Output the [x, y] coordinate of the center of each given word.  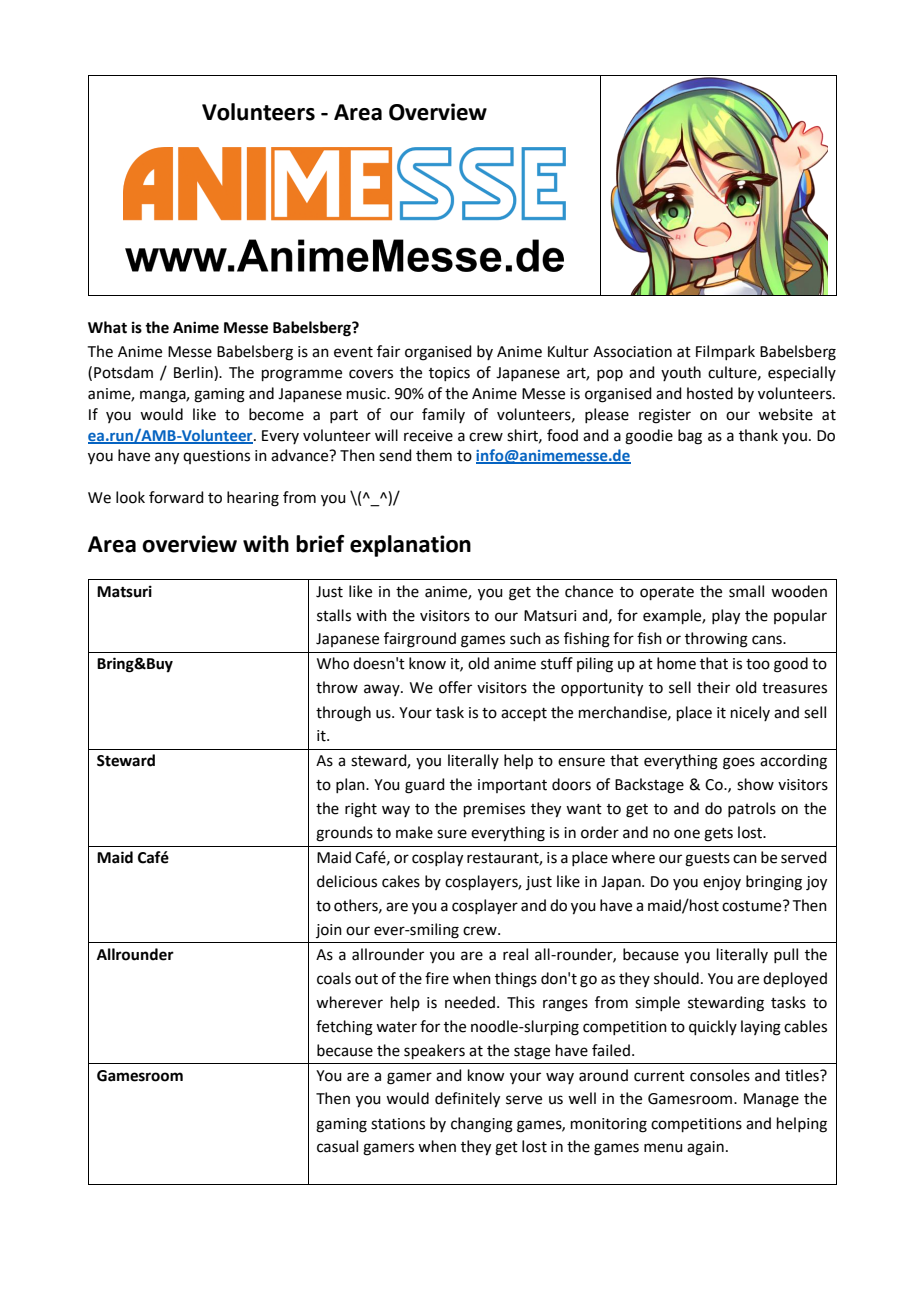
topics [449, 374]
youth [681, 373]
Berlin [194, 372]
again [705, 1148]
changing [482, 1125]
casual [337, 1146]
